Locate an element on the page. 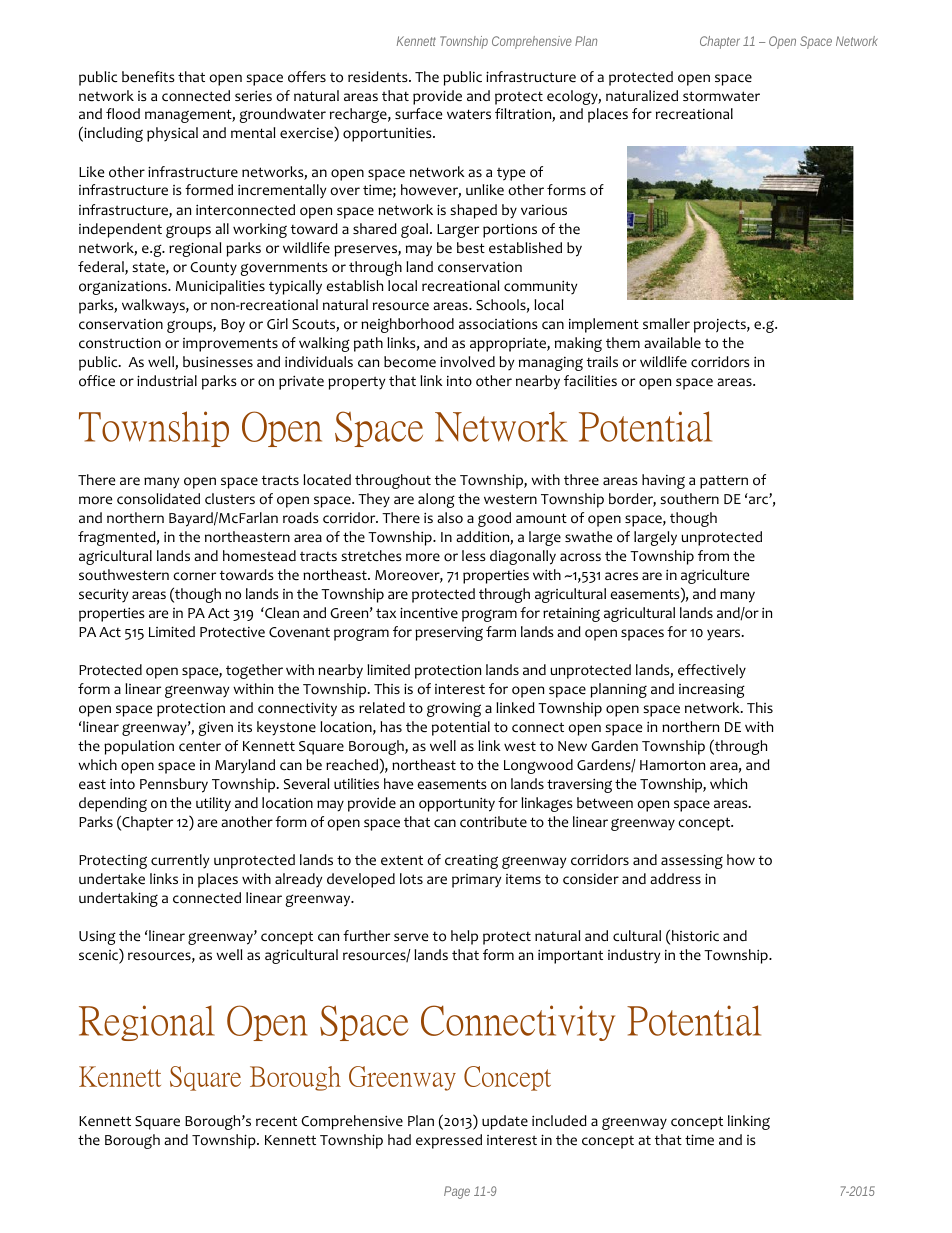 The image size is (952, 1233). surface is located at coordinates (418, 114).
